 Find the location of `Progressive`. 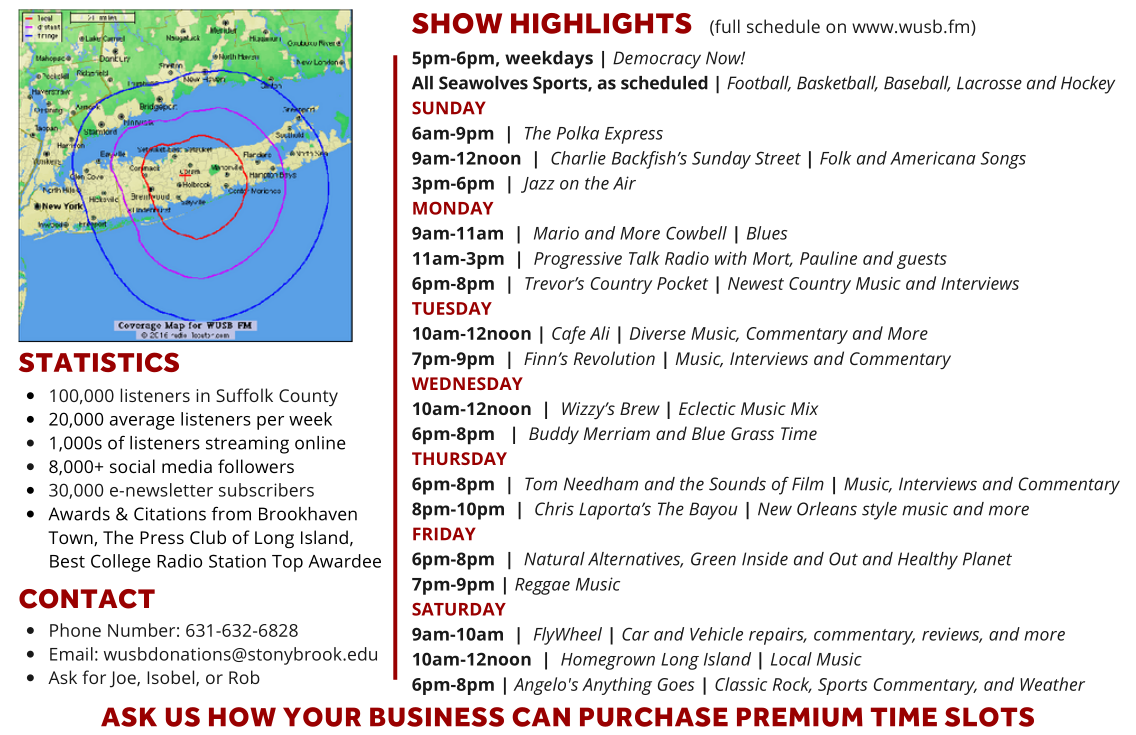

Progressive is located at coordinates (578, 260).
